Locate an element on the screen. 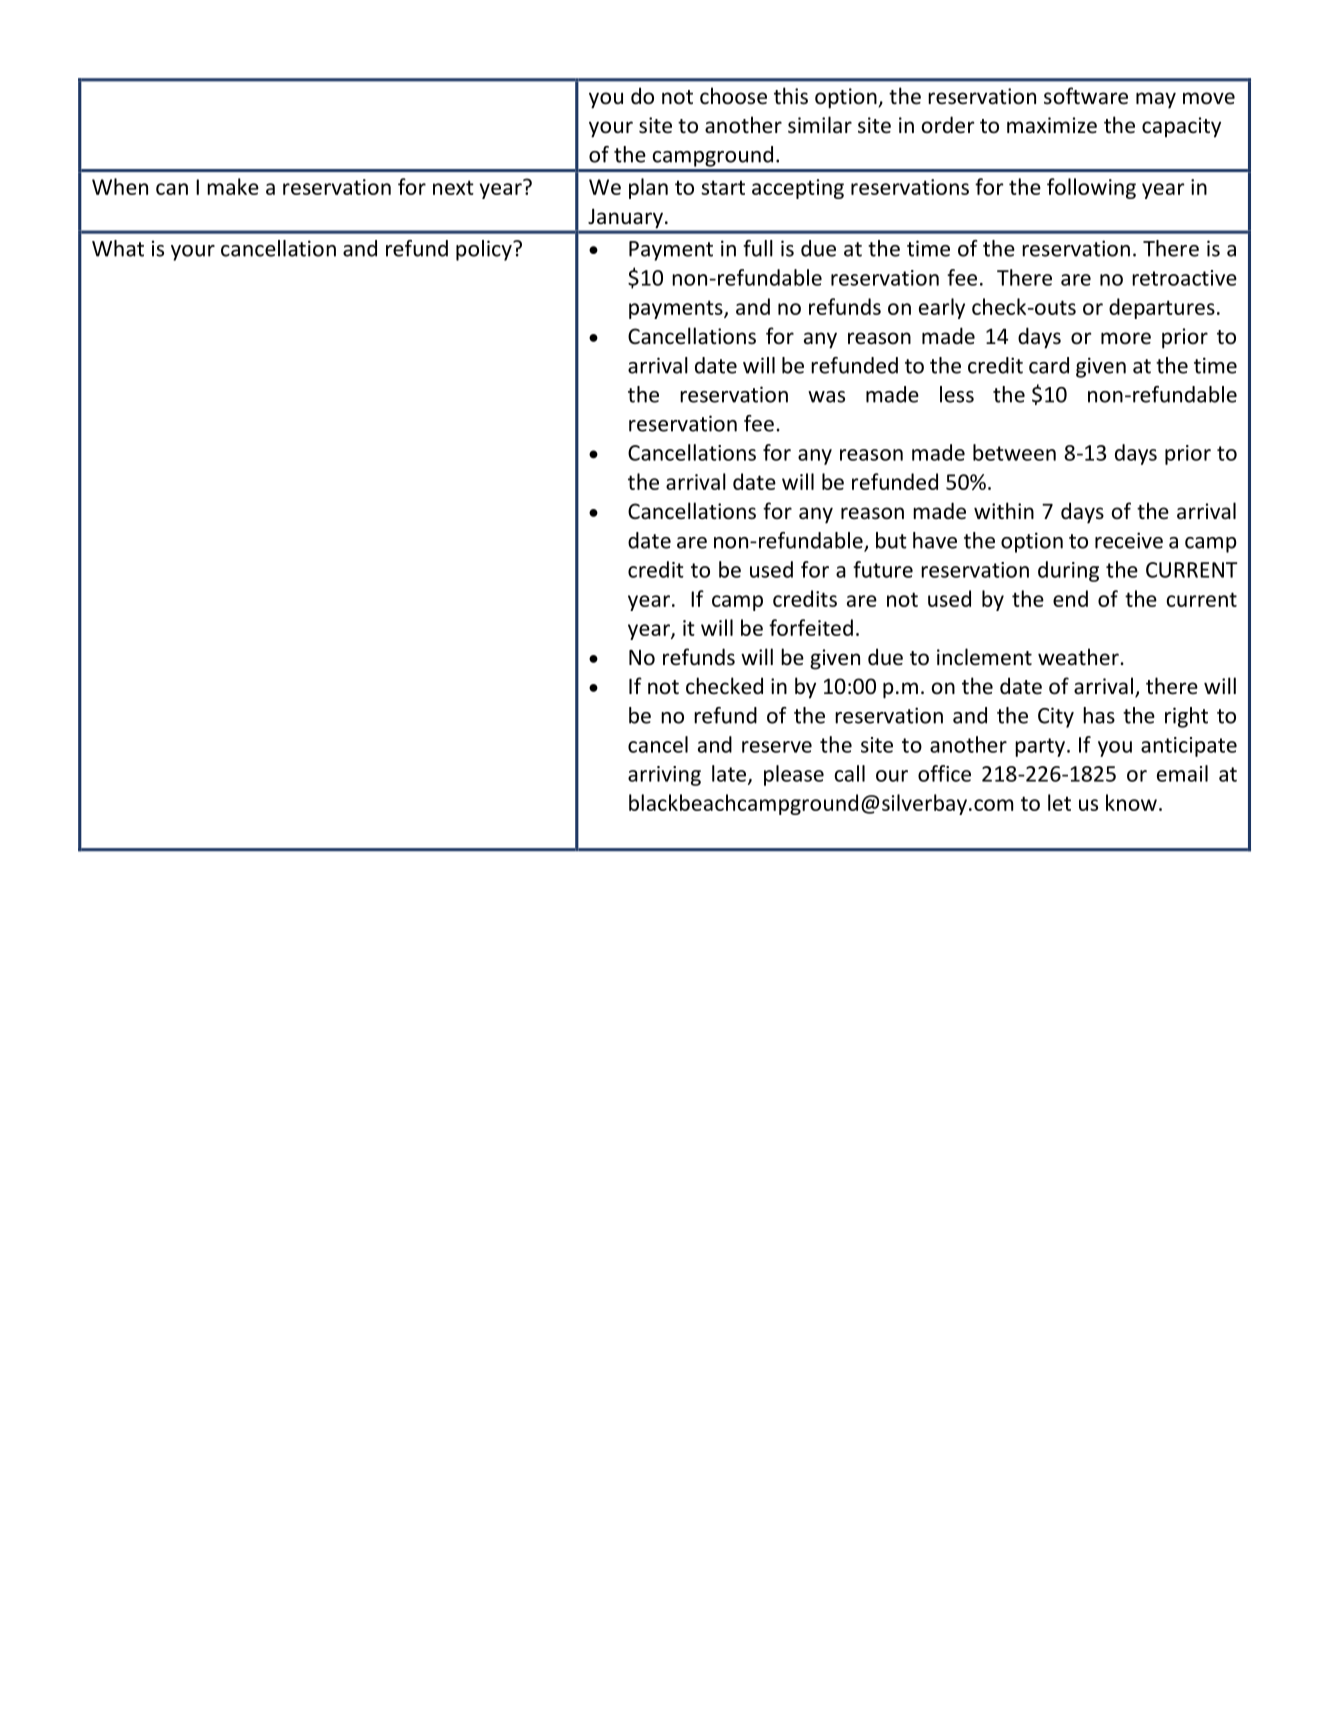 Image resolution: width=1329 pixels, height=1721 pixels. make is located at coordinates (233, 186).
